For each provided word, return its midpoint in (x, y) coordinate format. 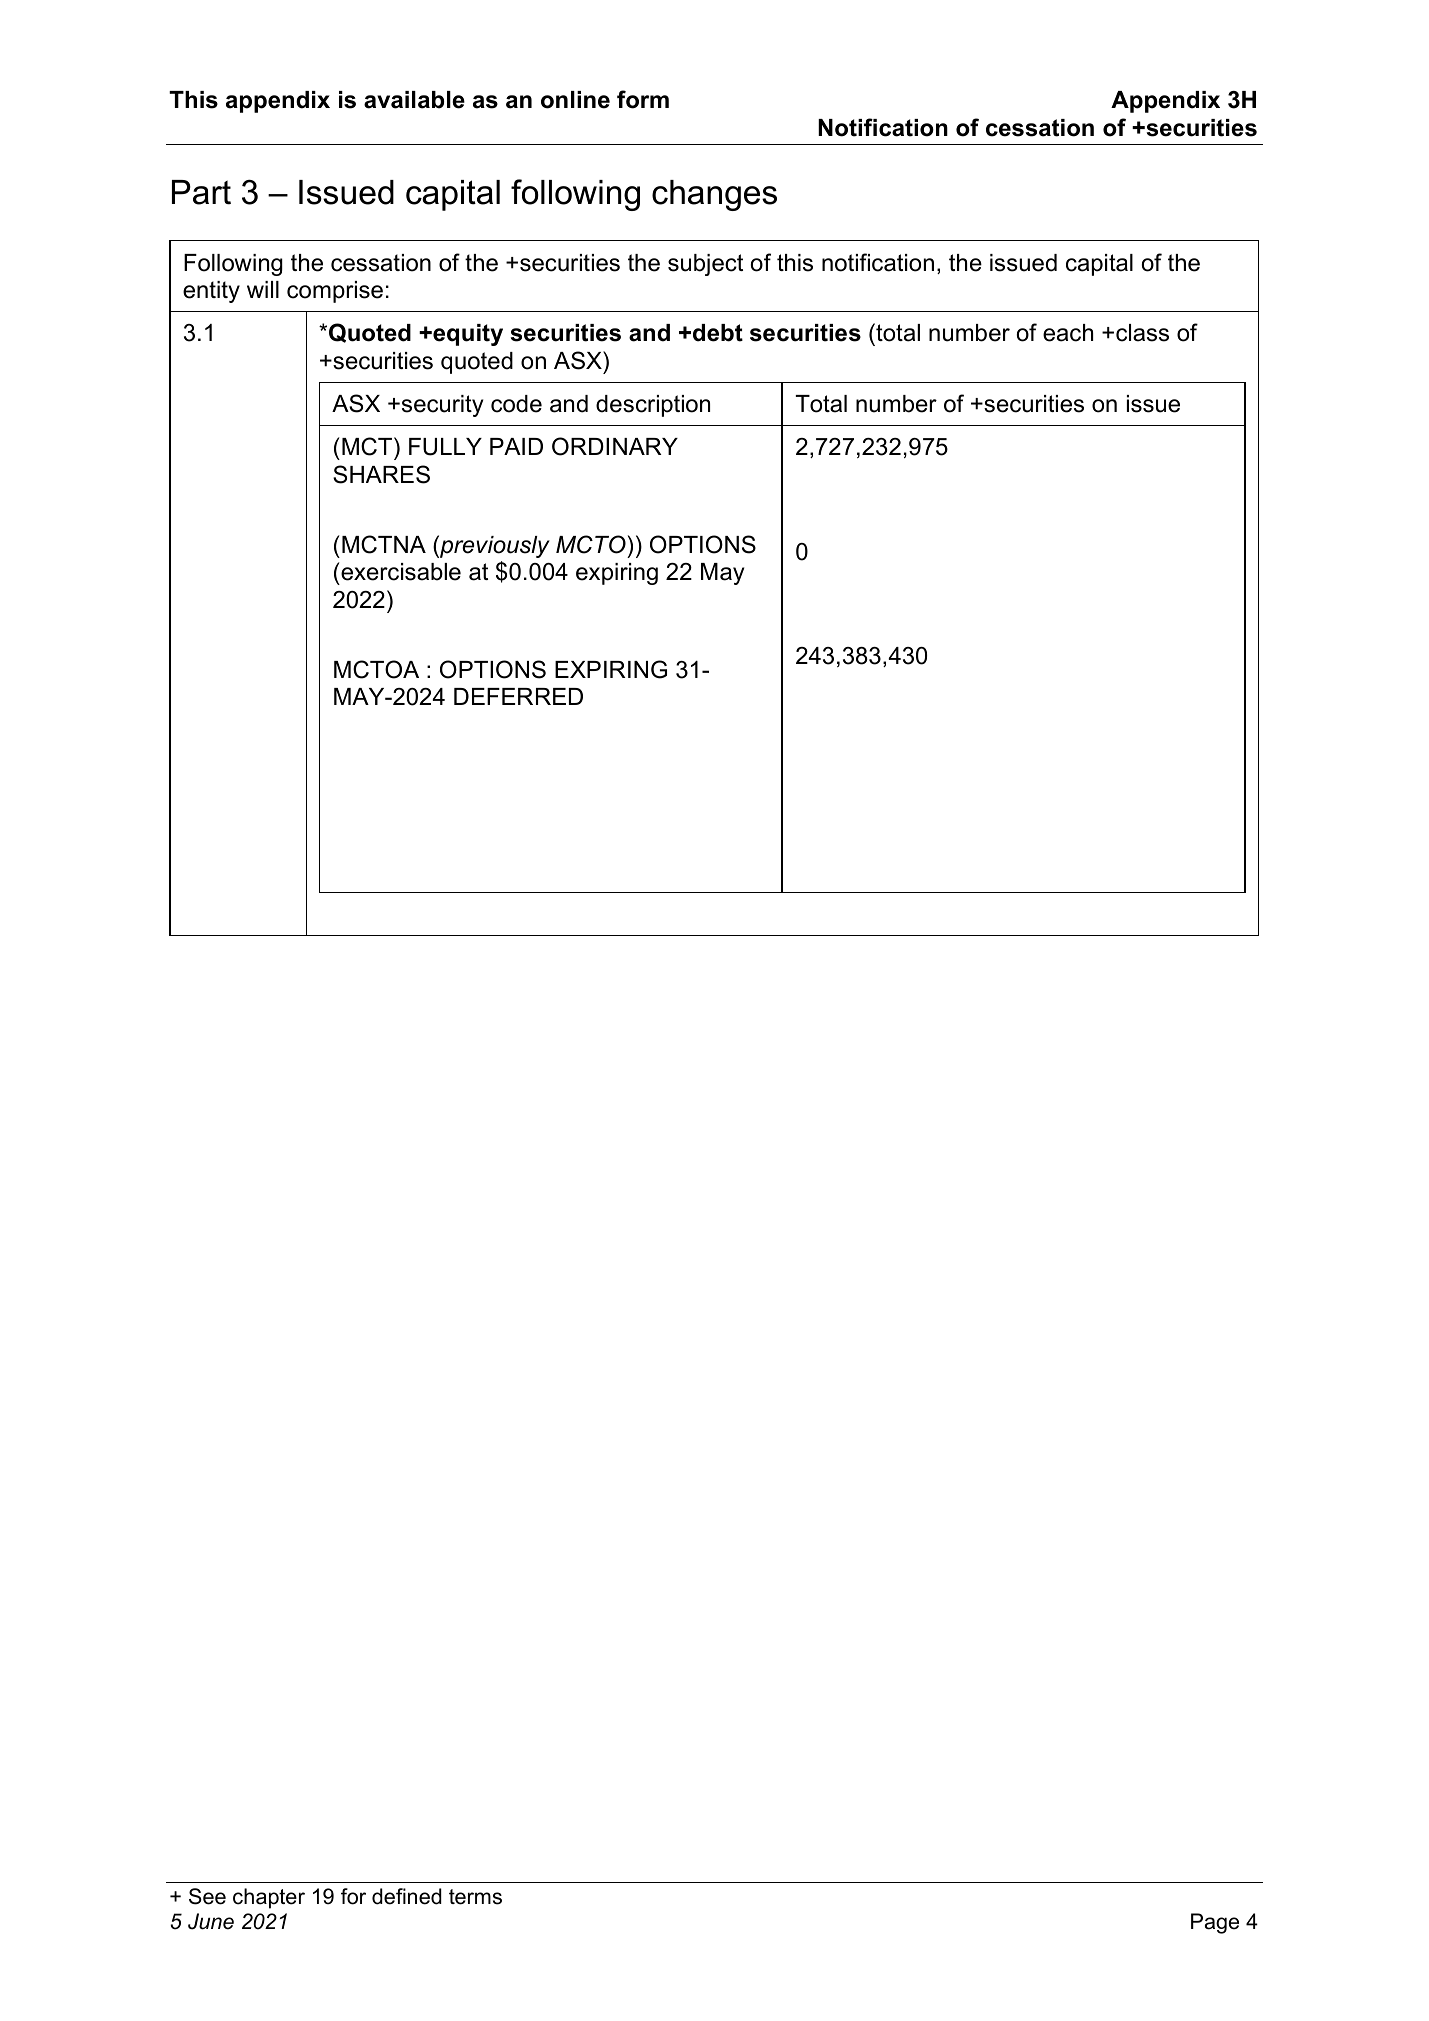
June (211, 1921)
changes (714, 195)
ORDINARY (615, 446)
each (1068, 333)
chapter (269, 1898)
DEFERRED (518, 696)
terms (475, 1897)
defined (407, 1896)
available (414, 100)
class (1142, 333)
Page (1215, 1923)
